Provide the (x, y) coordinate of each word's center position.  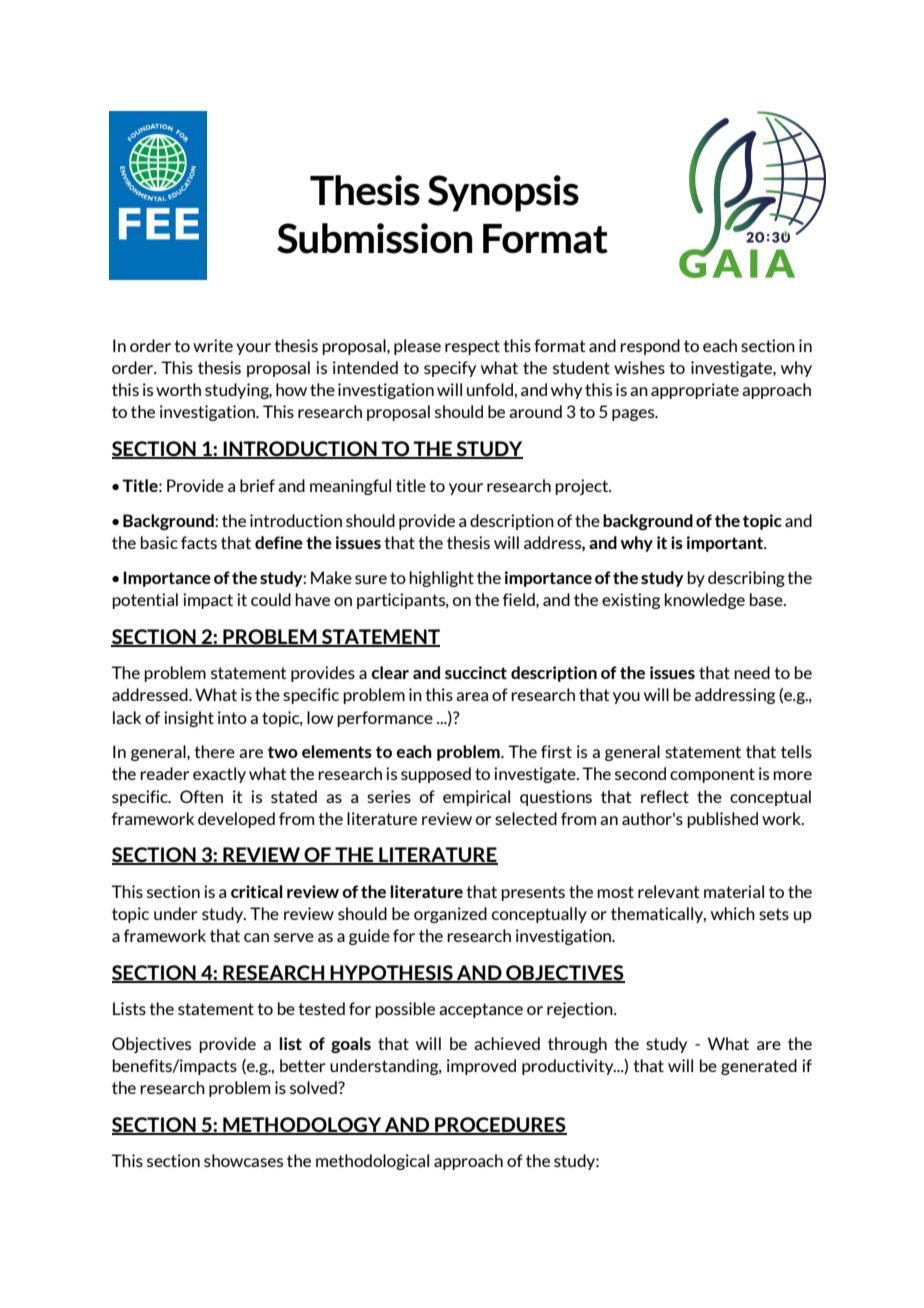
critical (256, 891)
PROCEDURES (500, 1125)
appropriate (695, 391)
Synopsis (503, 193)
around (535, 411)
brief (257, 485)
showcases (243, 1160)
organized (450, 915)
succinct (476, 672)
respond (650, 347)
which (733, 913)
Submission (375, 238)
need (752, 672)
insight (189, 719)
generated (759, 1067)
